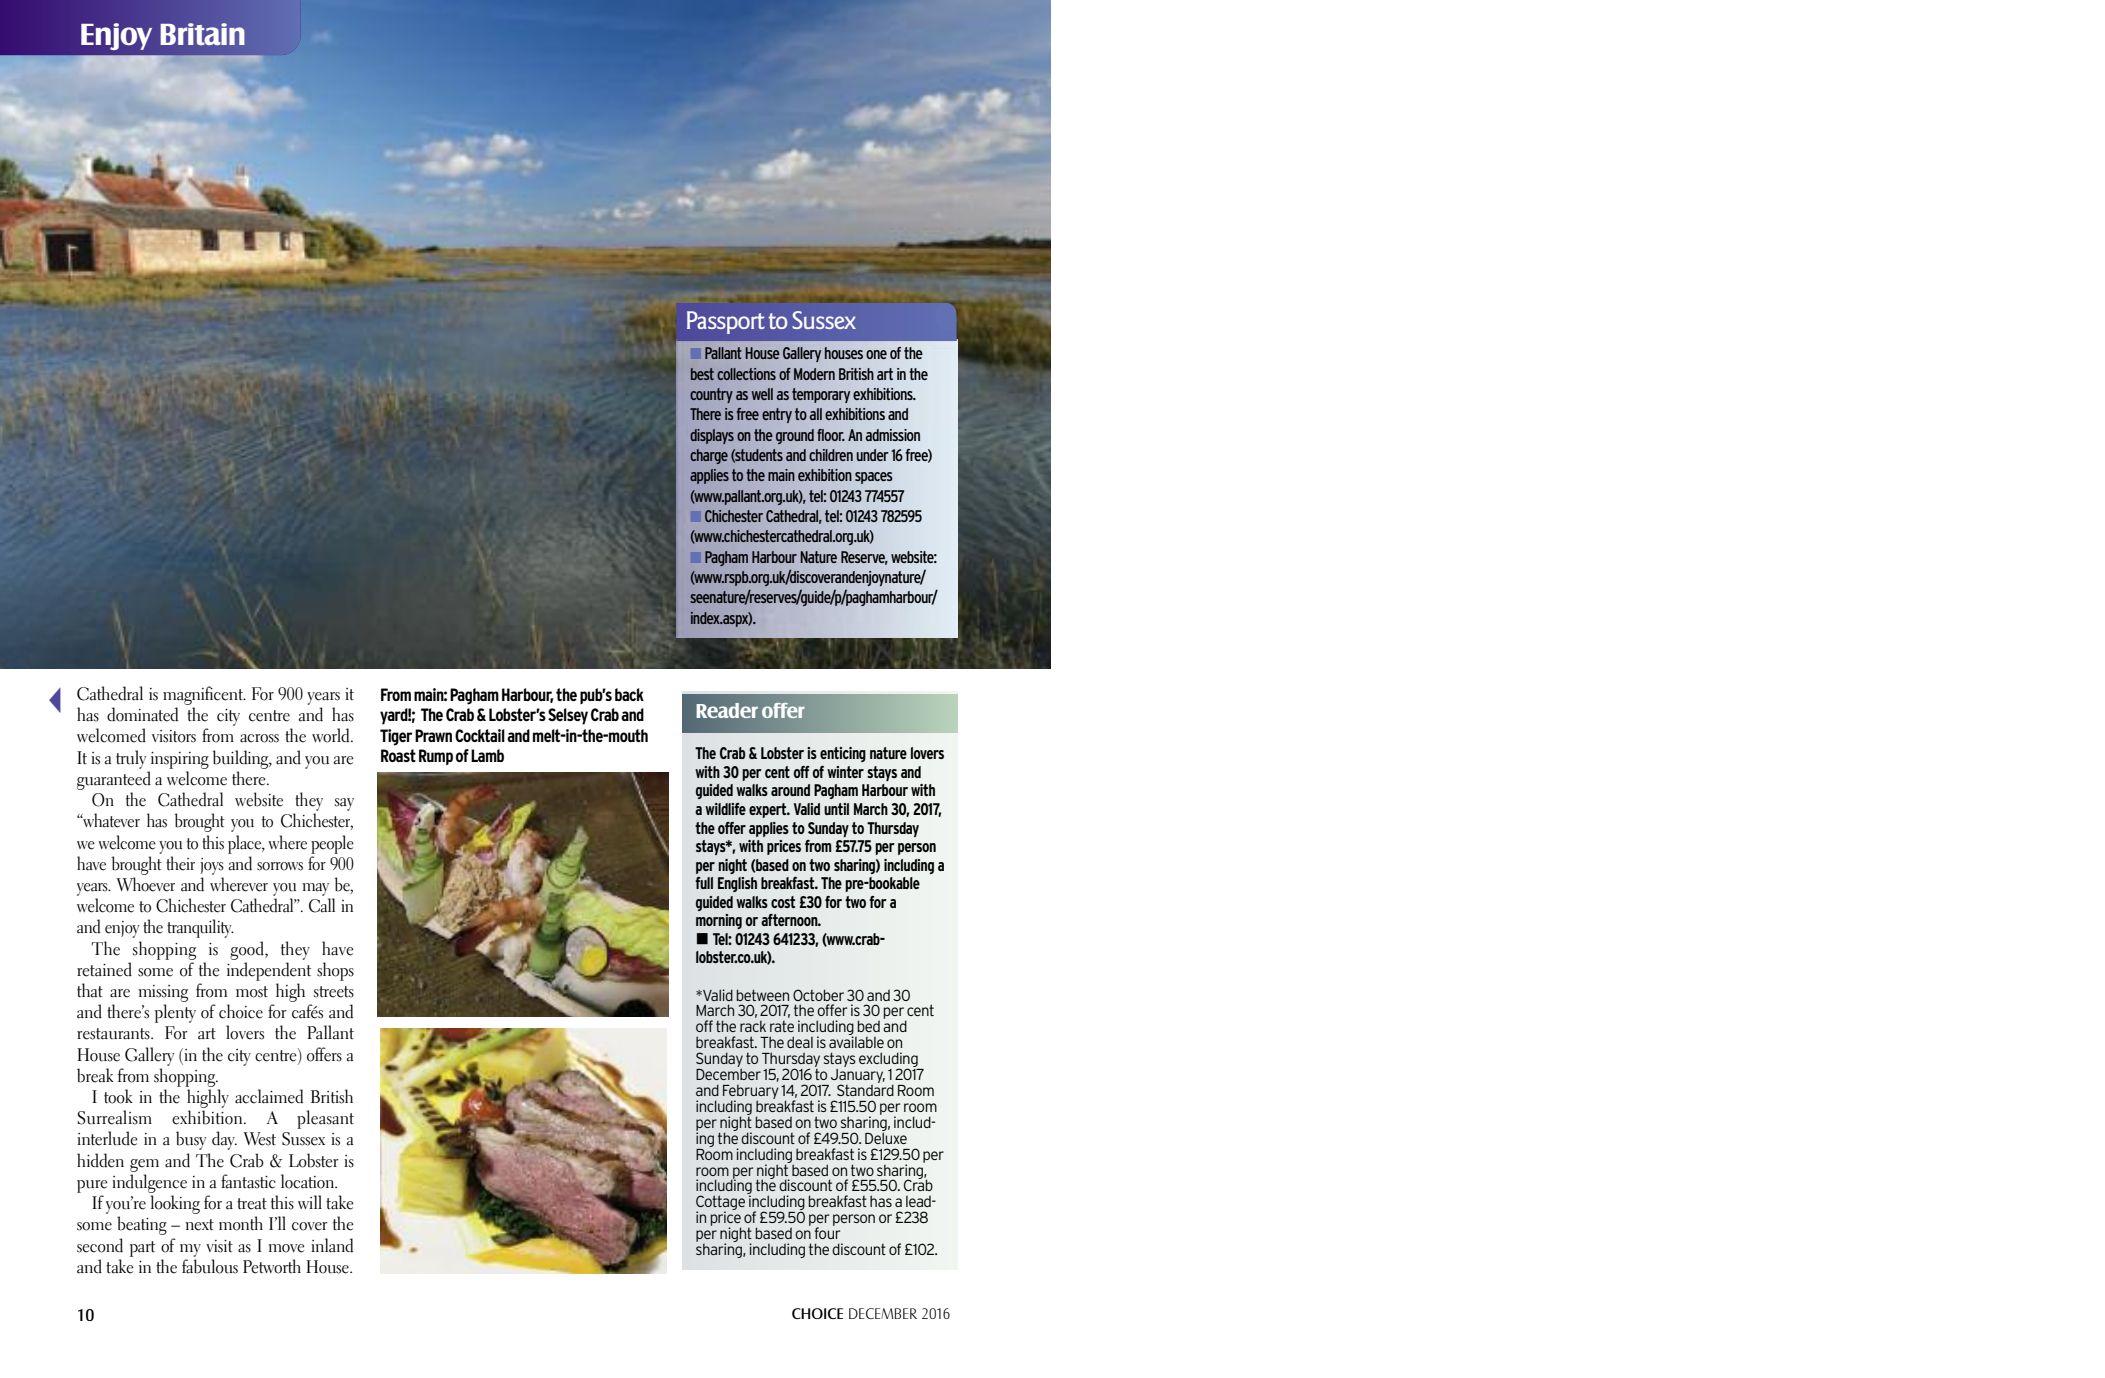 This page has width=2105, height=1378. Describe the element at coordinates (487, 755) in the page. I see `Lamb` at that location.
